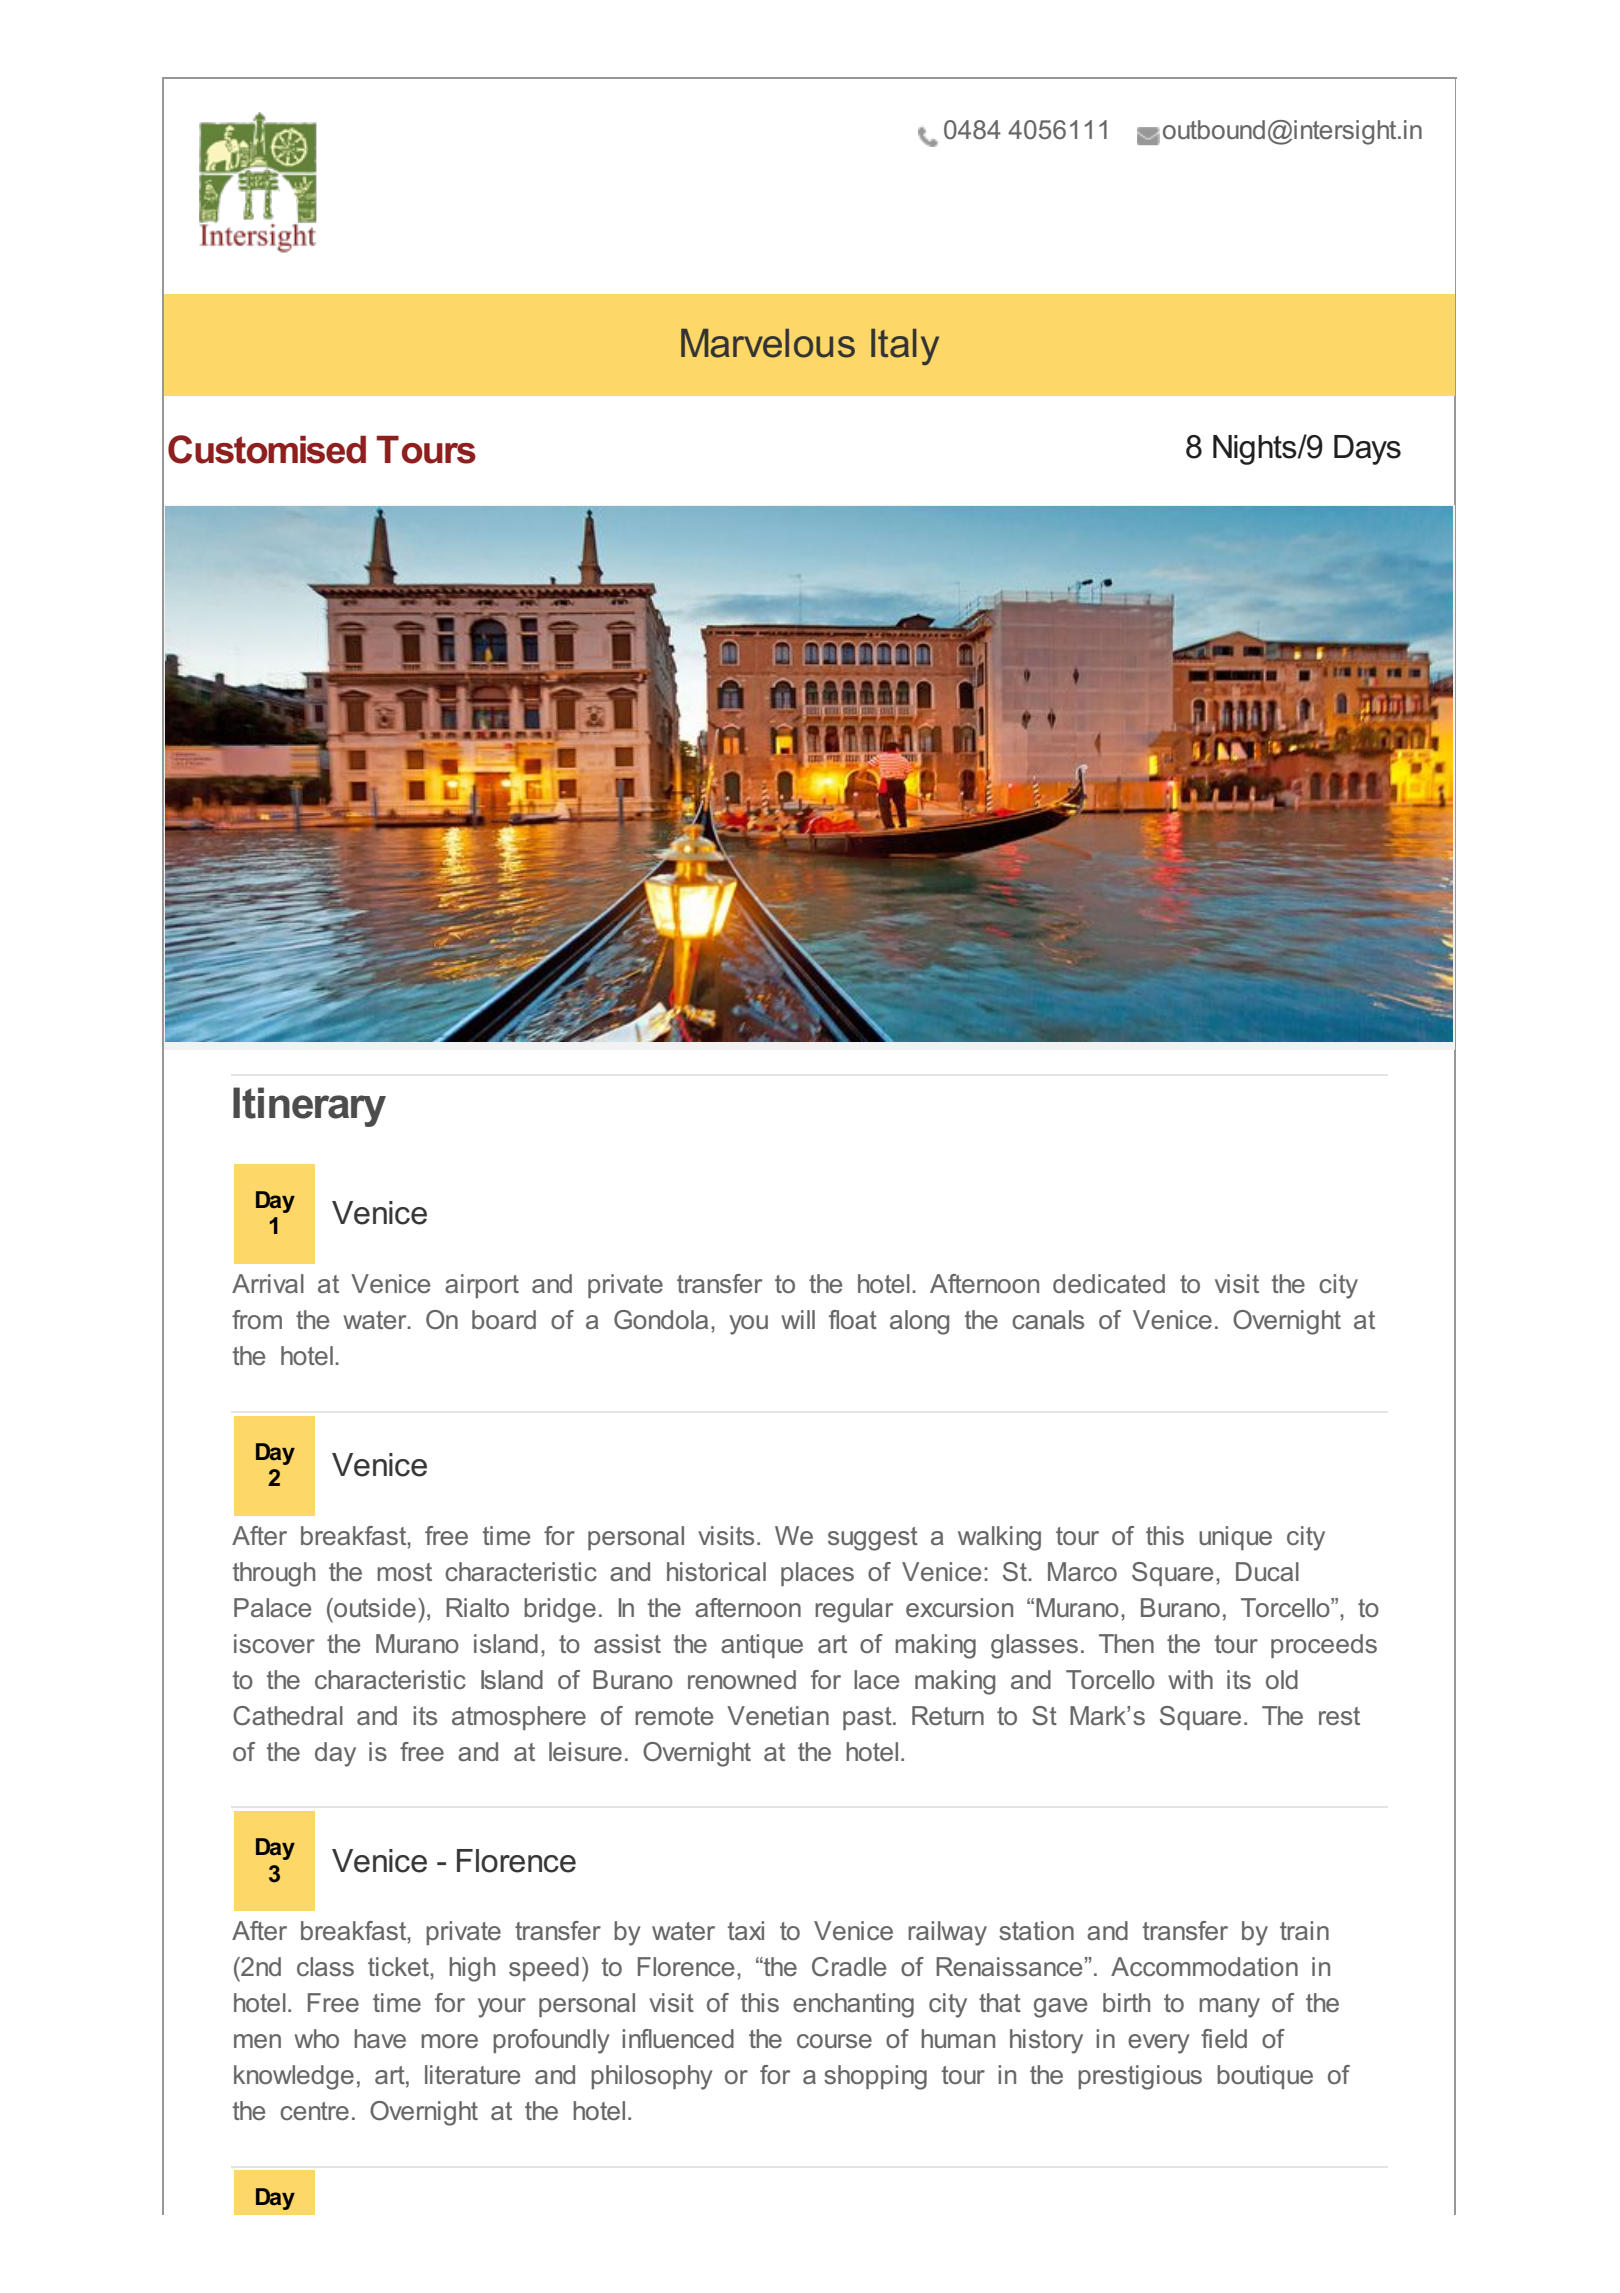 Image resolution: width=1620 pixels, height=2293 pixels. I want to click on will, so click(798, 1319).
